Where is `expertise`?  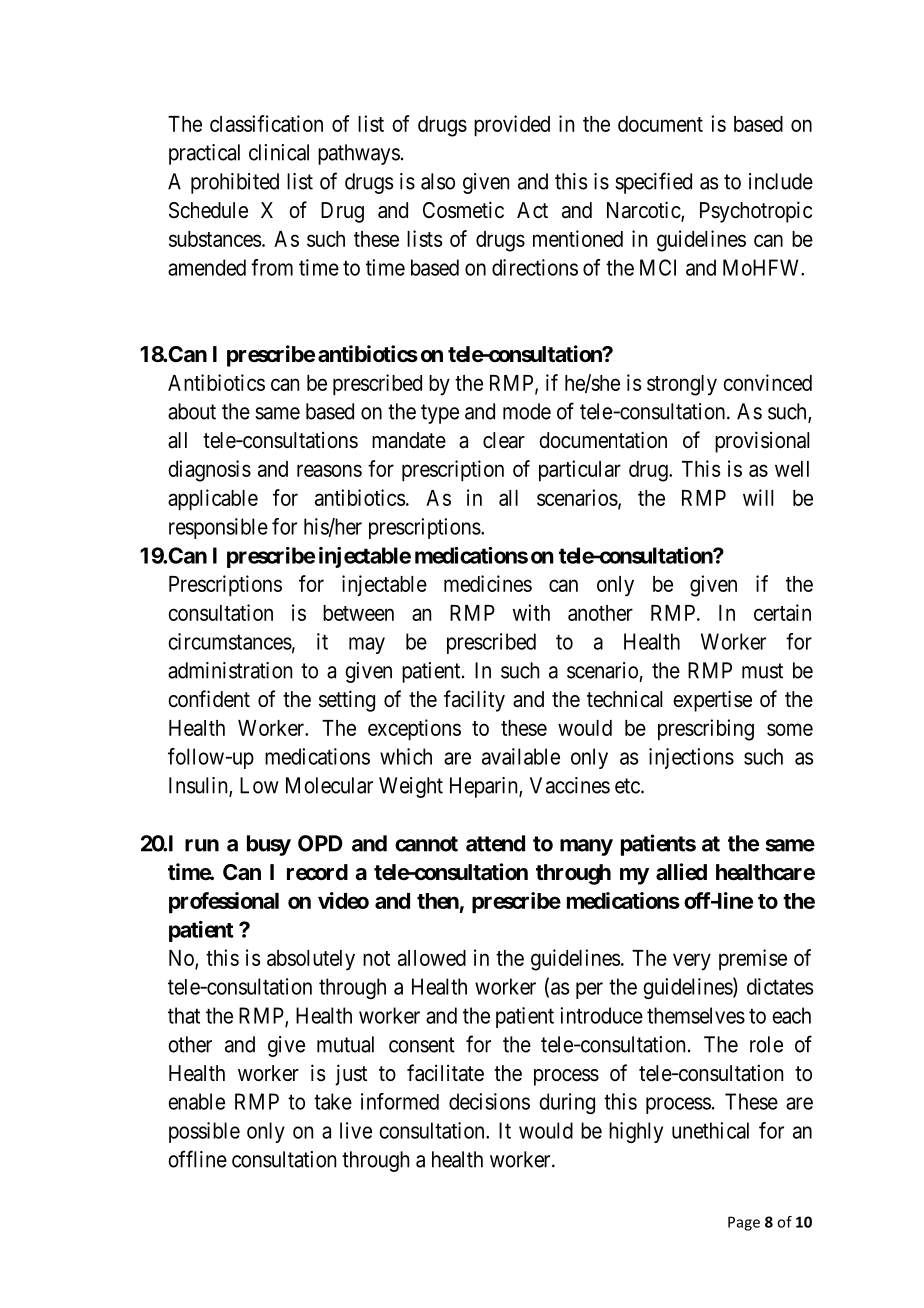 expertise is located at coordinates (712, 701).
